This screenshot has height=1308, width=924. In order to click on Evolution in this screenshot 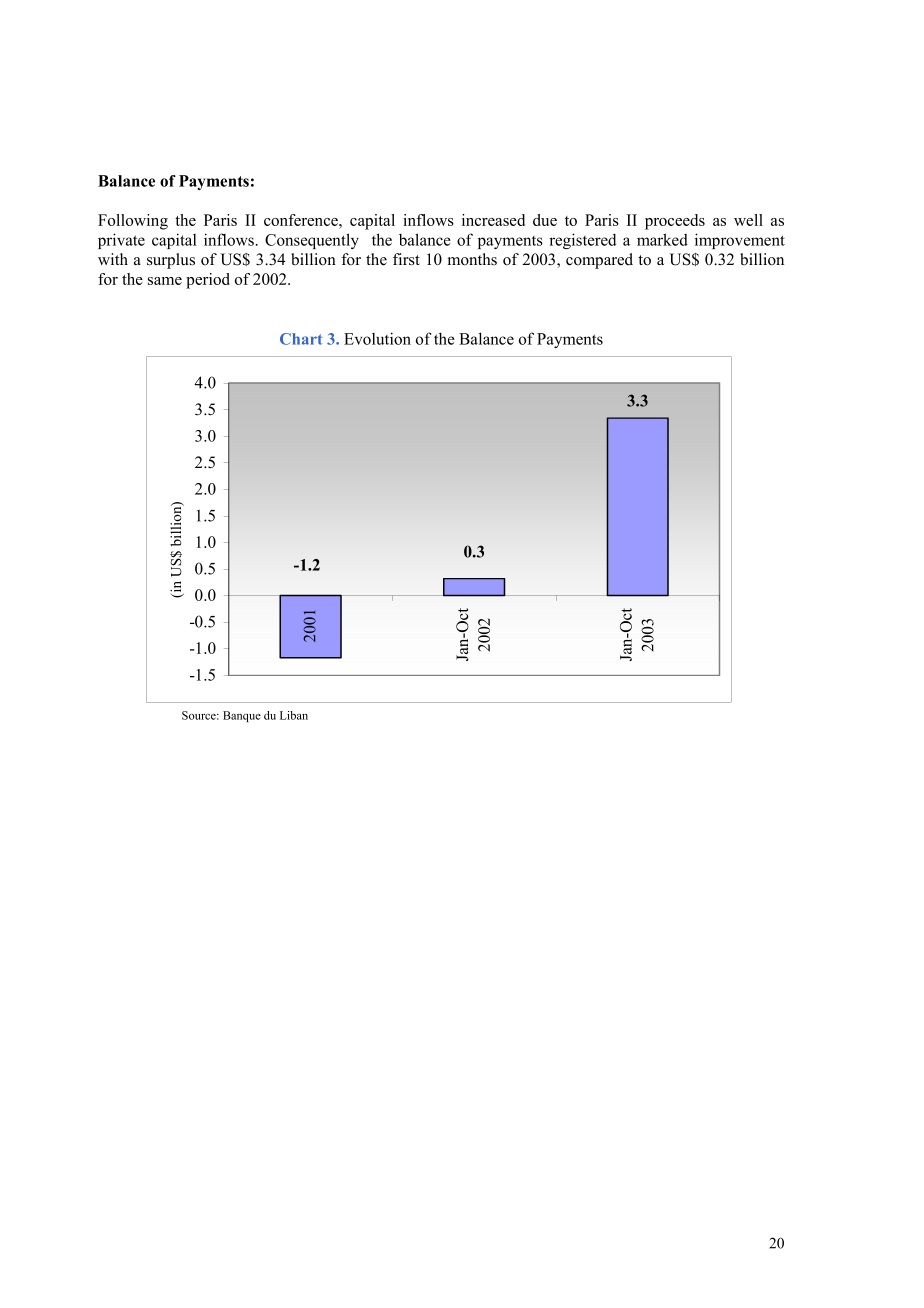, I will do `click(377, 338)`.
